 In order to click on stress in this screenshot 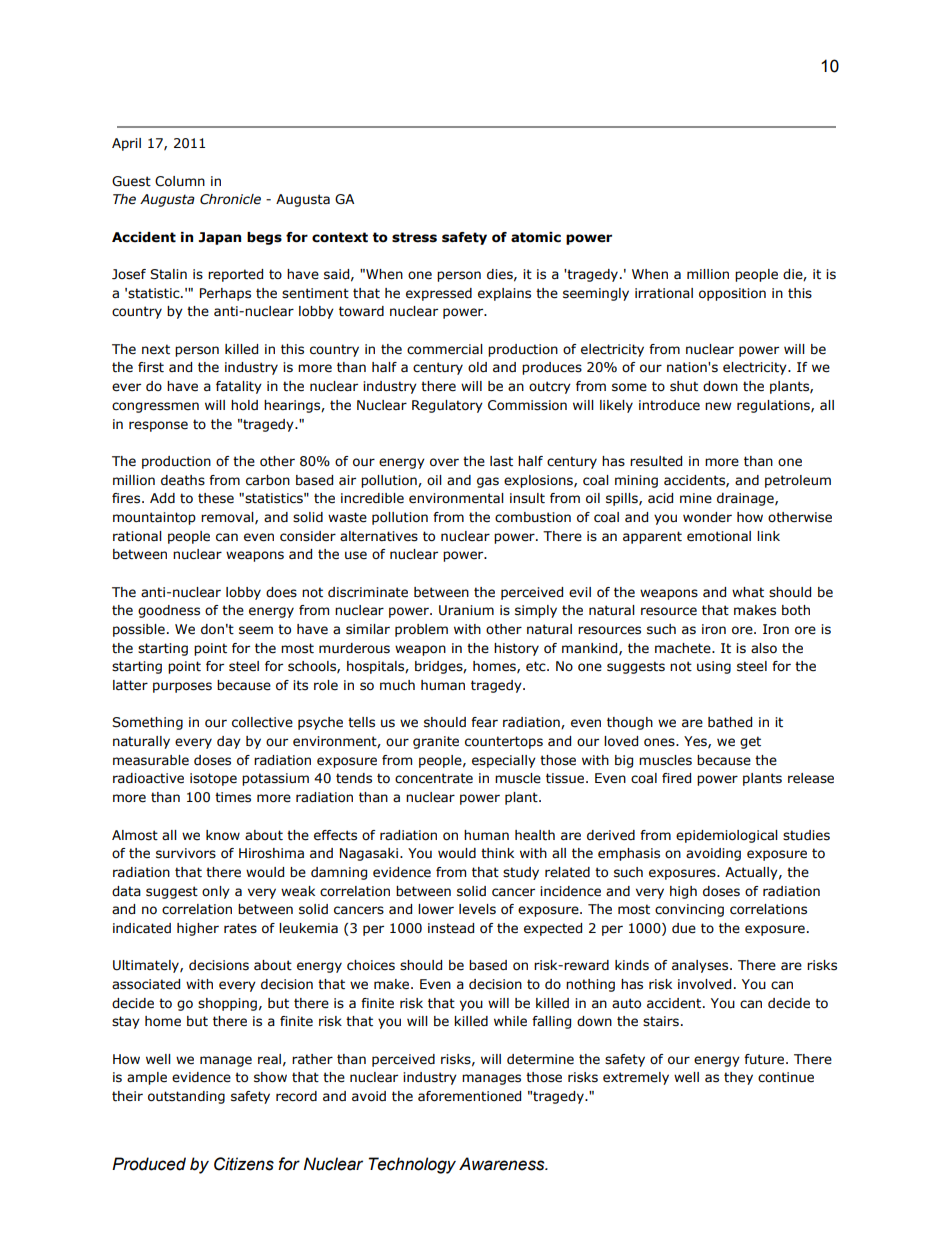, I will do `click(414, 237)`.
